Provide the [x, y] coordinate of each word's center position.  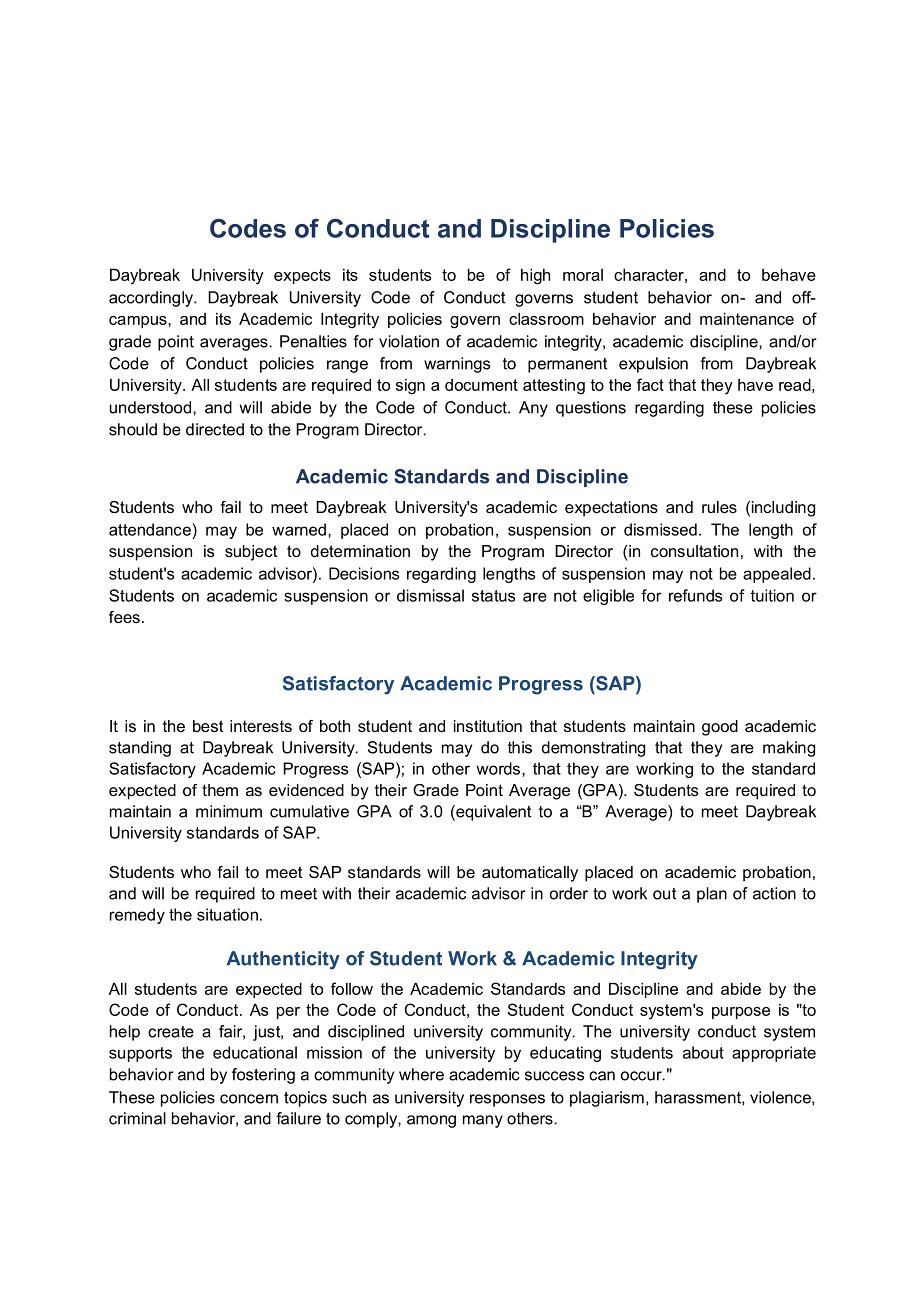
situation [227, 914]
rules [719, 507]
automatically [530, 874]
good [720, 728]
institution [488, 726]
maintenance [747, 319]
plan [712, 895]
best [208, 726]
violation [409, 341]
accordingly [152, 299]
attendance [151, 529]
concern [249, 1099]
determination [360, 551]
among [431, 1121]
